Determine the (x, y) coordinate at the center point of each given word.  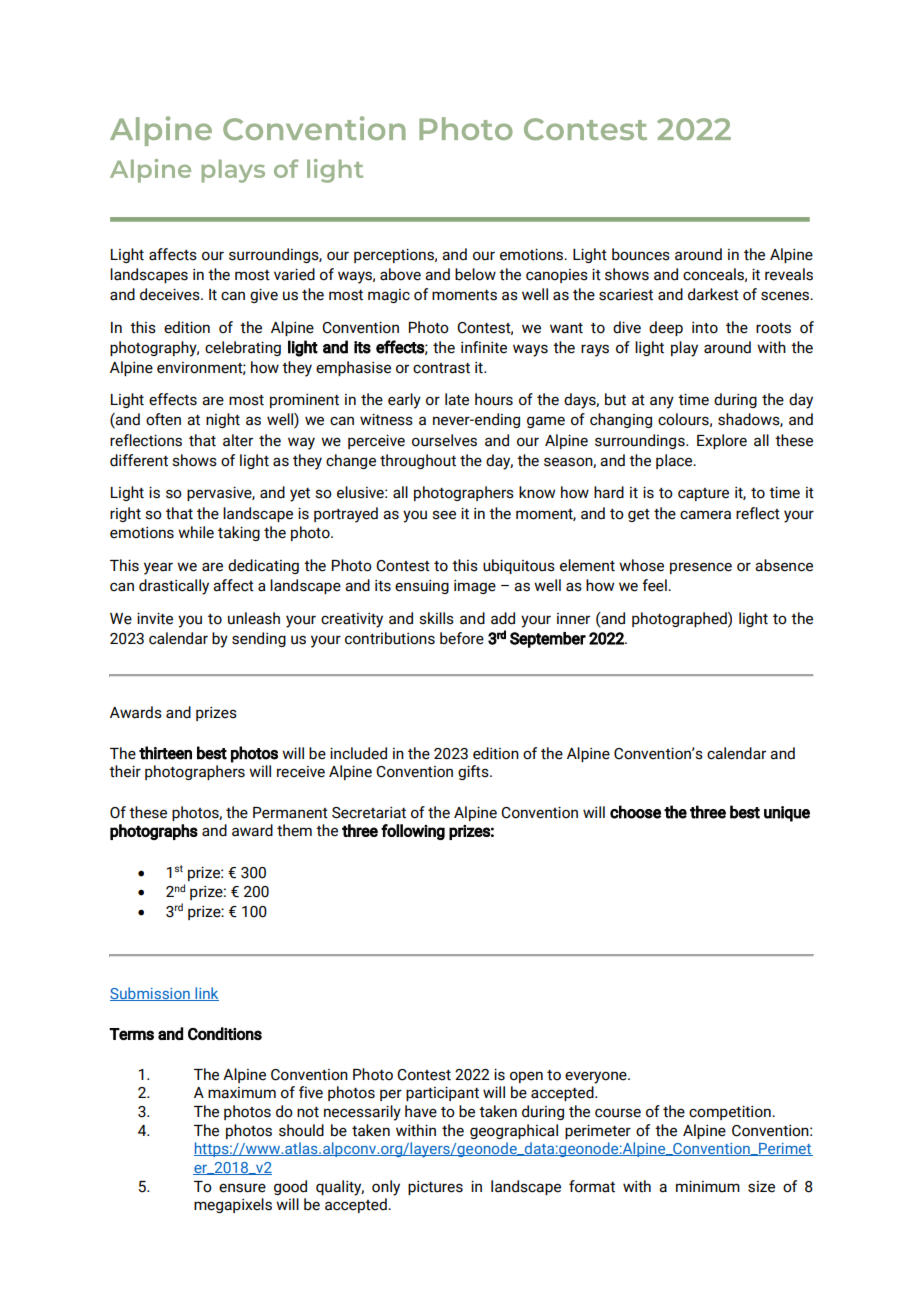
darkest (713, 294)
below (475, 274)
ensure (242, 1188)
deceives (171, 294)
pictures (435, 1188)
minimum (708, 1186)
